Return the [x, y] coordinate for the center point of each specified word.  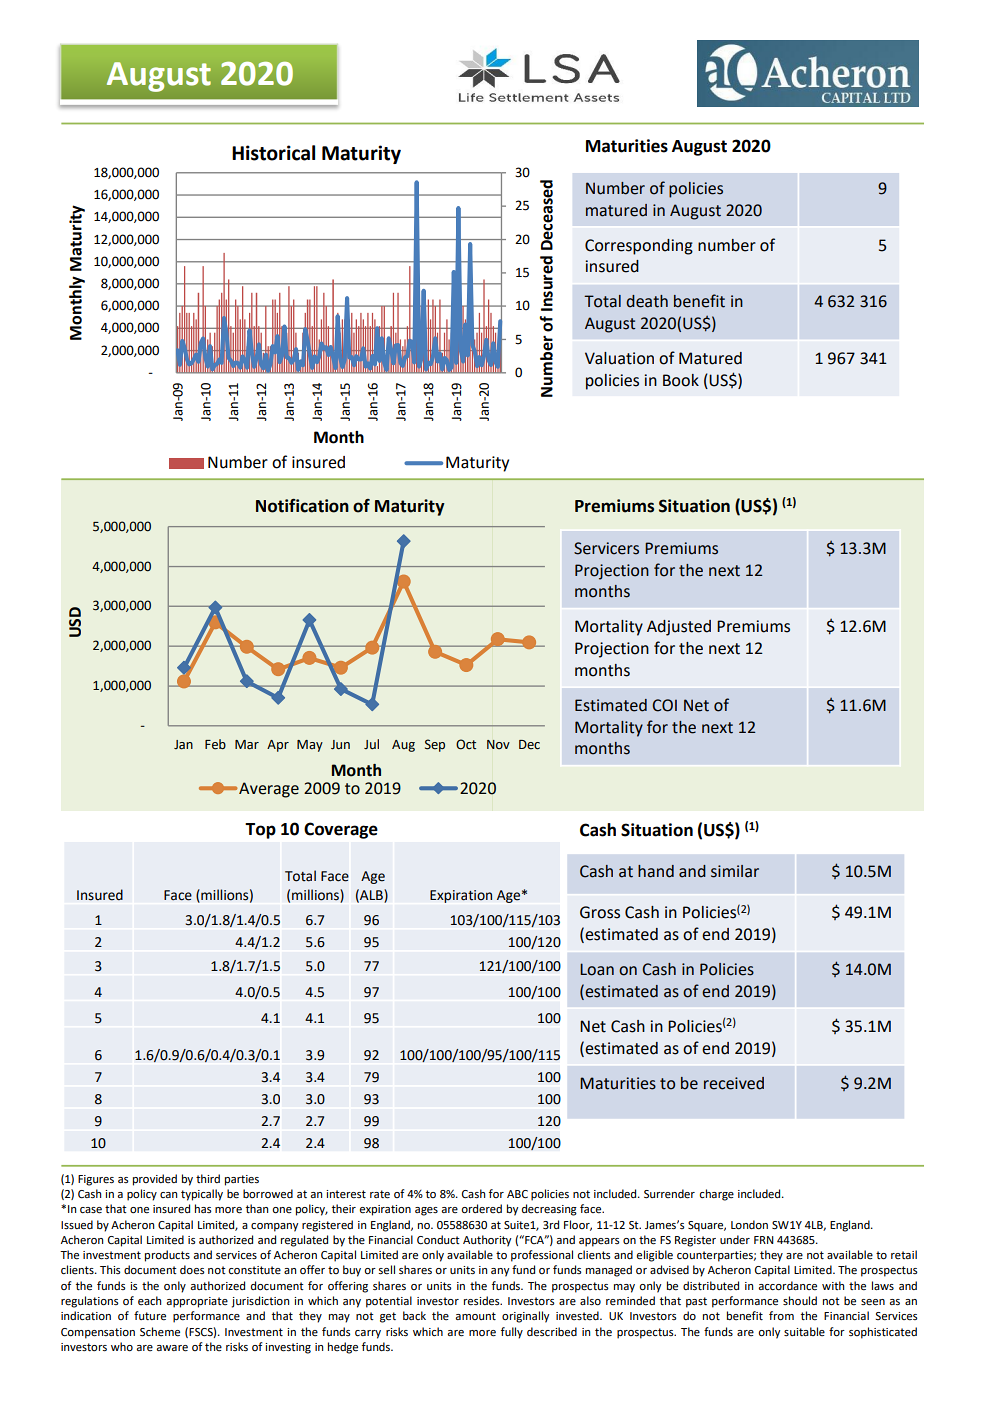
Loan [597, 969]
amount [475, 1316]
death [647, 301]
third [208, 1178]
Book [681, 380]
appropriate [197, 1302]
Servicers [606, 548]
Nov [498, 745]
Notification [302, 506]
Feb [215, 744]
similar [735, 871]
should [800, 1300]
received [734, 1083]
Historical [273, 153]
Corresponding [639, 247]
